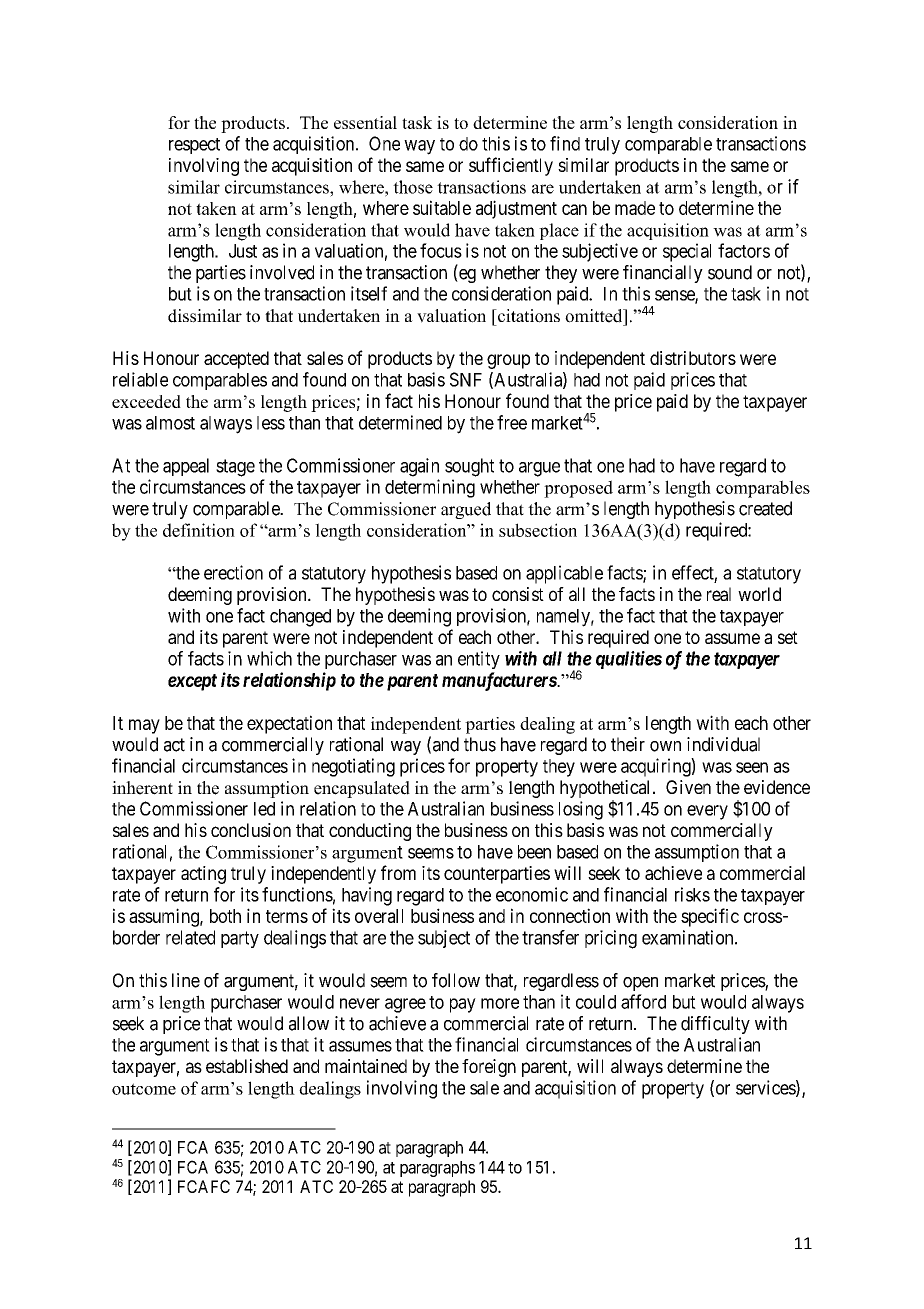  Describe the element at coordinates (469, 467) in the screenshot. I see `sought` at that location.
